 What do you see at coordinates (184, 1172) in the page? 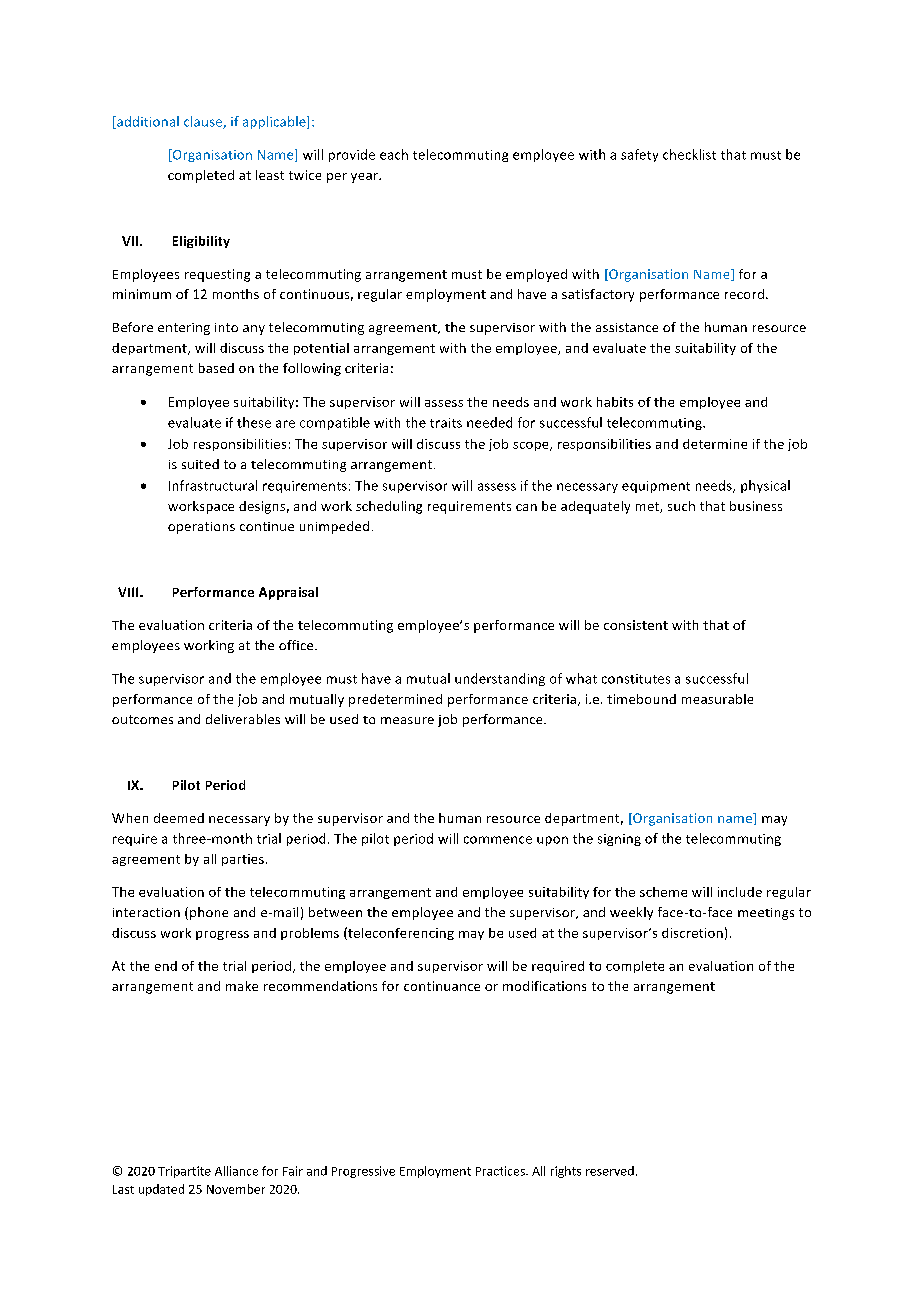
I see `Tripartite` at bounding box center [184, 1172].
